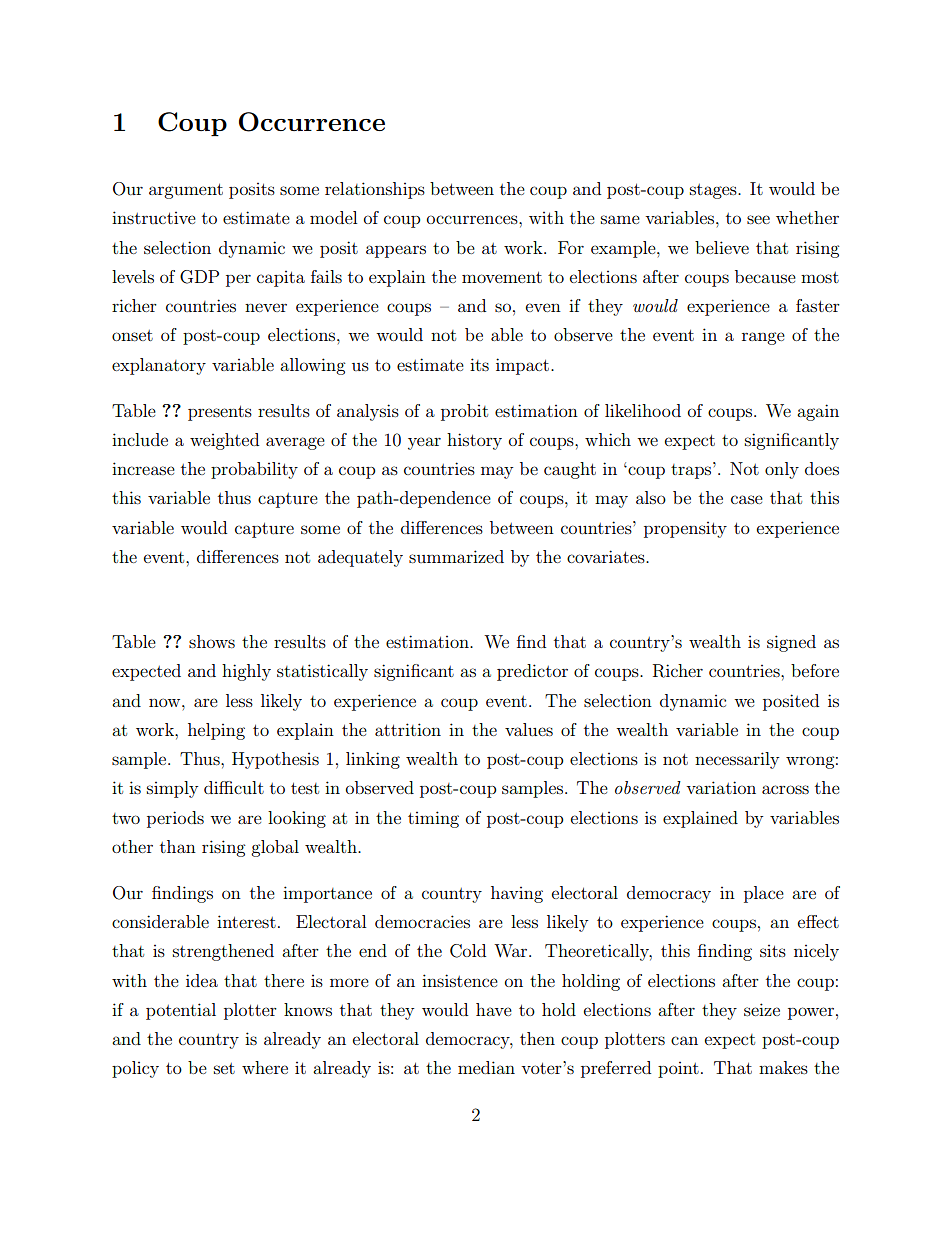  I want to click on potential, so click(181, 1011).
